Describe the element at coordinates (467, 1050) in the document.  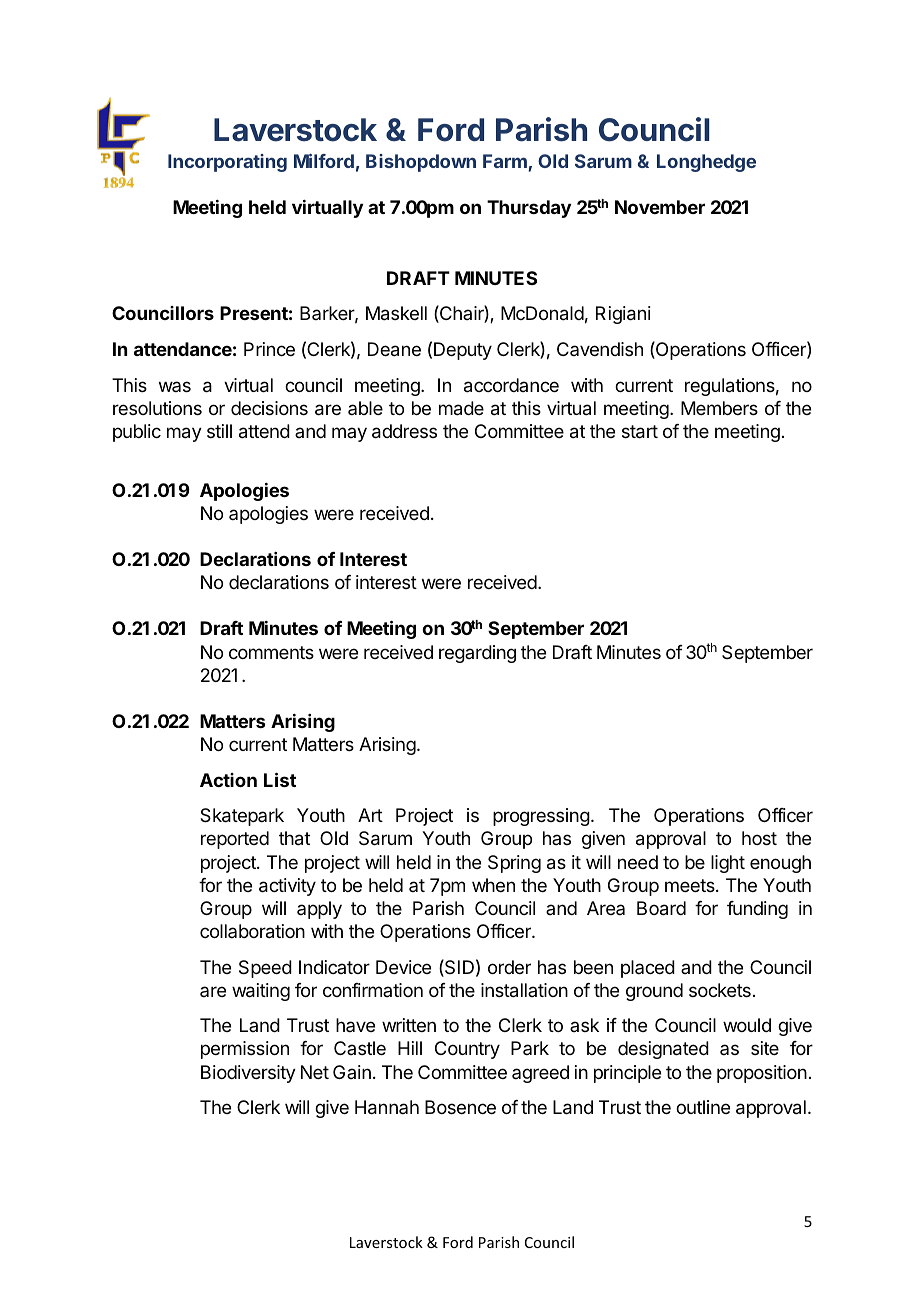
I see `Country` at that location.
